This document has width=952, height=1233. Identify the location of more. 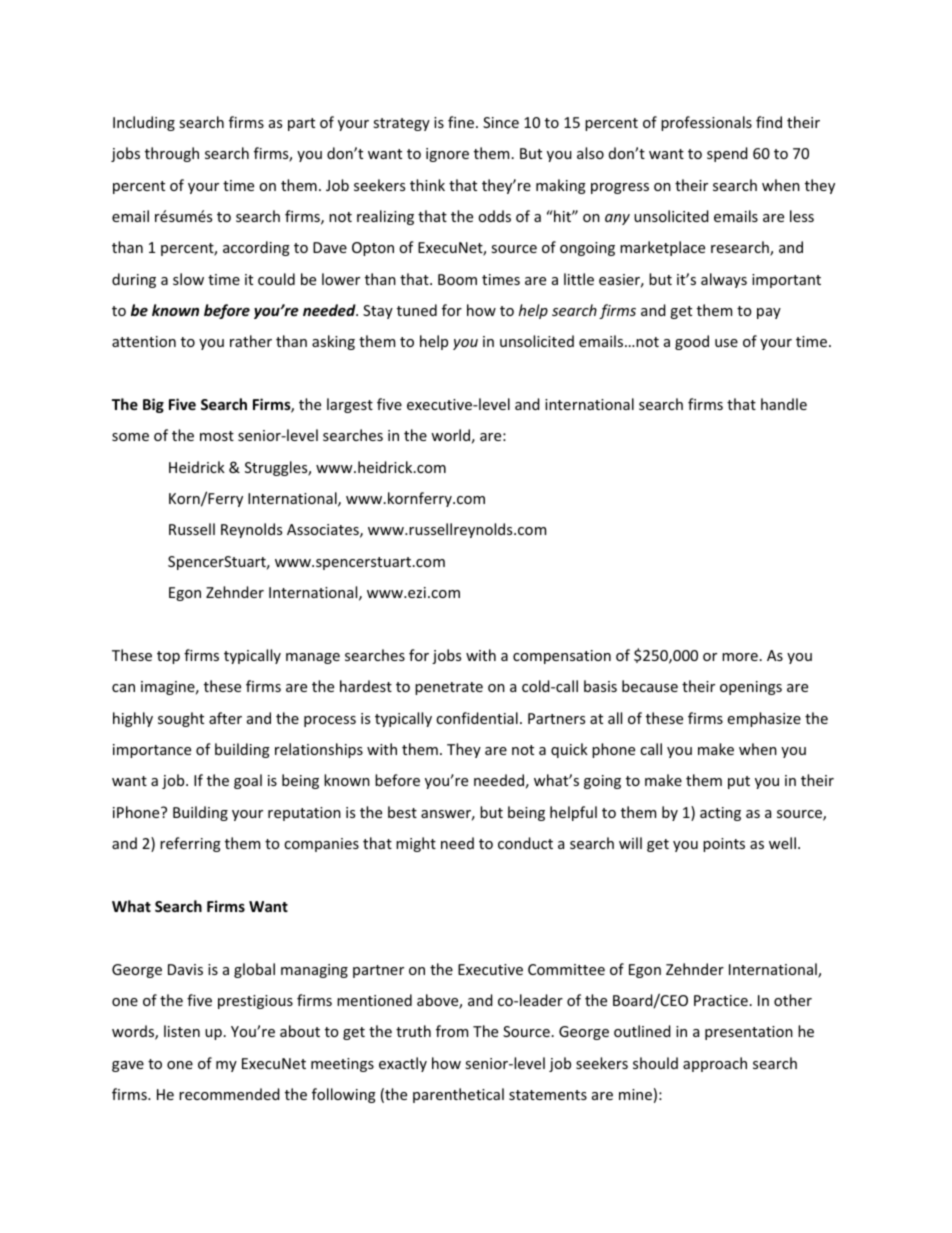
(740, 657).
